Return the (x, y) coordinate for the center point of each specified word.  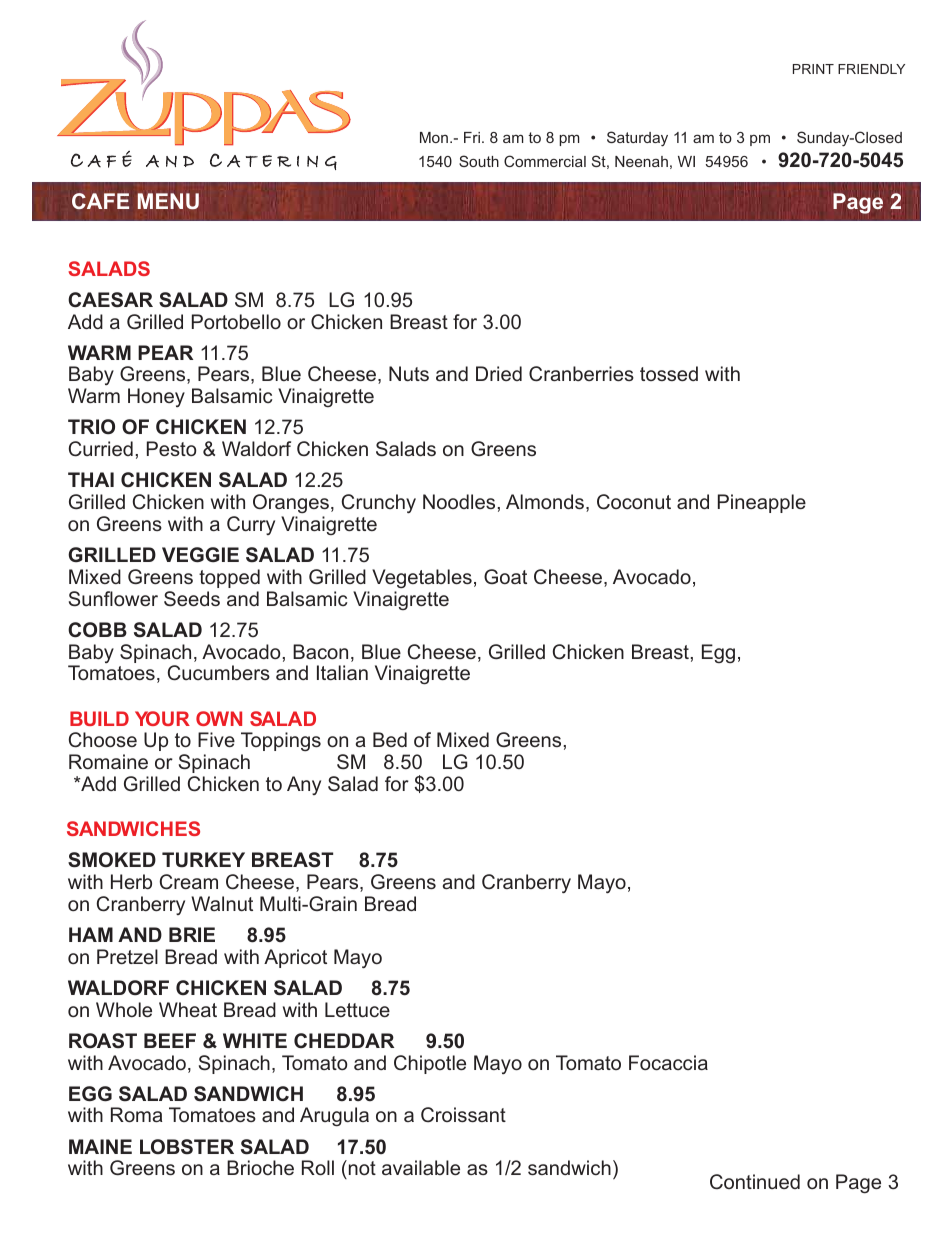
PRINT (813, 69)
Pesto (171, 448)
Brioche (260, 1167)
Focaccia (668, 1062)
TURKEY (203, 860)
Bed (390, 739)
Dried (499, 373)
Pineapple (762, 503)
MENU (168, 201)
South (479, 161)
